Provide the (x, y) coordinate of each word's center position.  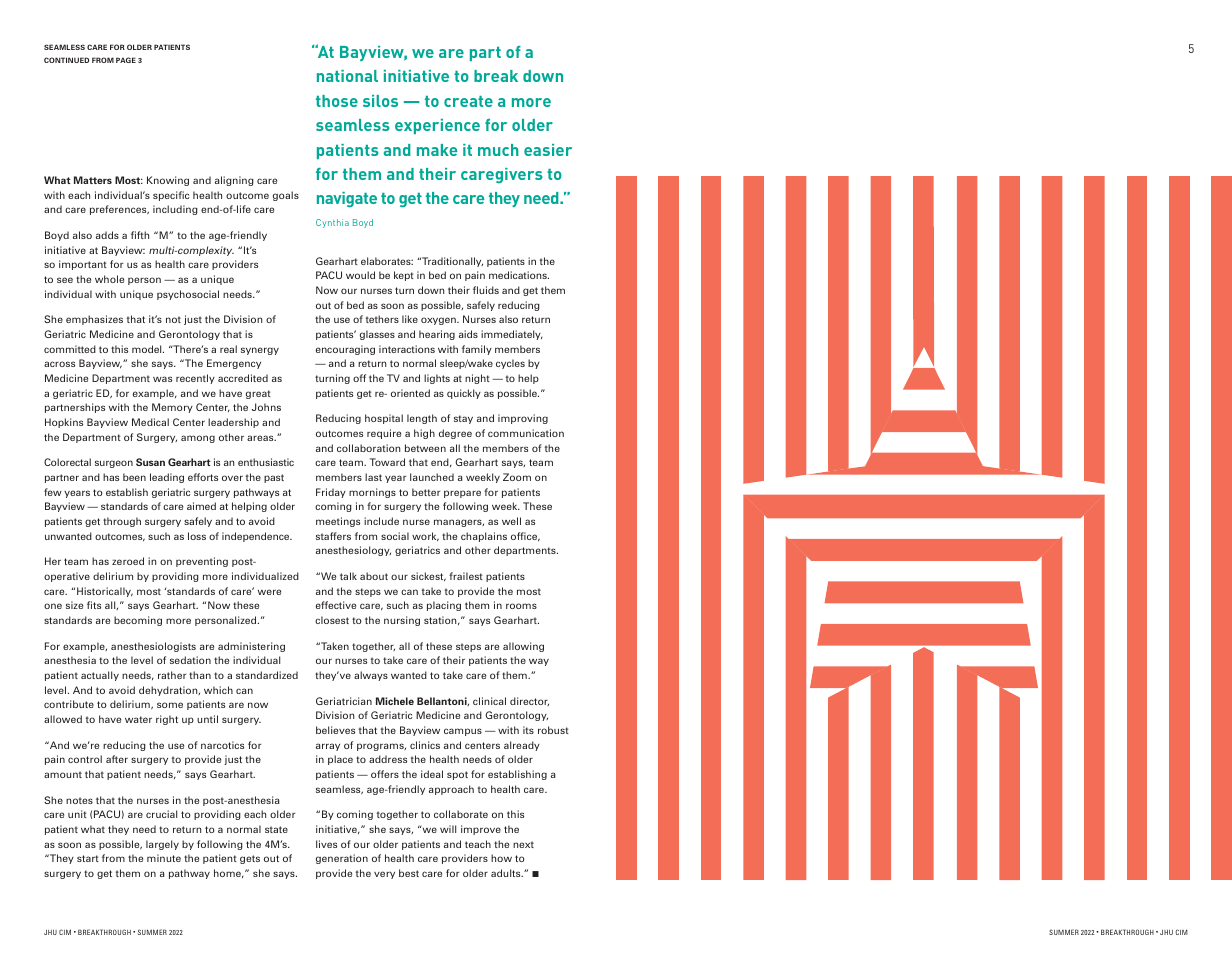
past (274, 478)
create (468, 101)
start (88, 858)
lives (326, 844)
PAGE (126, 60)
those (337, 101)
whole (109, 279)
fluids (486, 290)
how (501, 858)
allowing (523, 647)
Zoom (517, 477)
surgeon (114, 464)
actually (100, 676)
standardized (267, 675)
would (360, 275)
